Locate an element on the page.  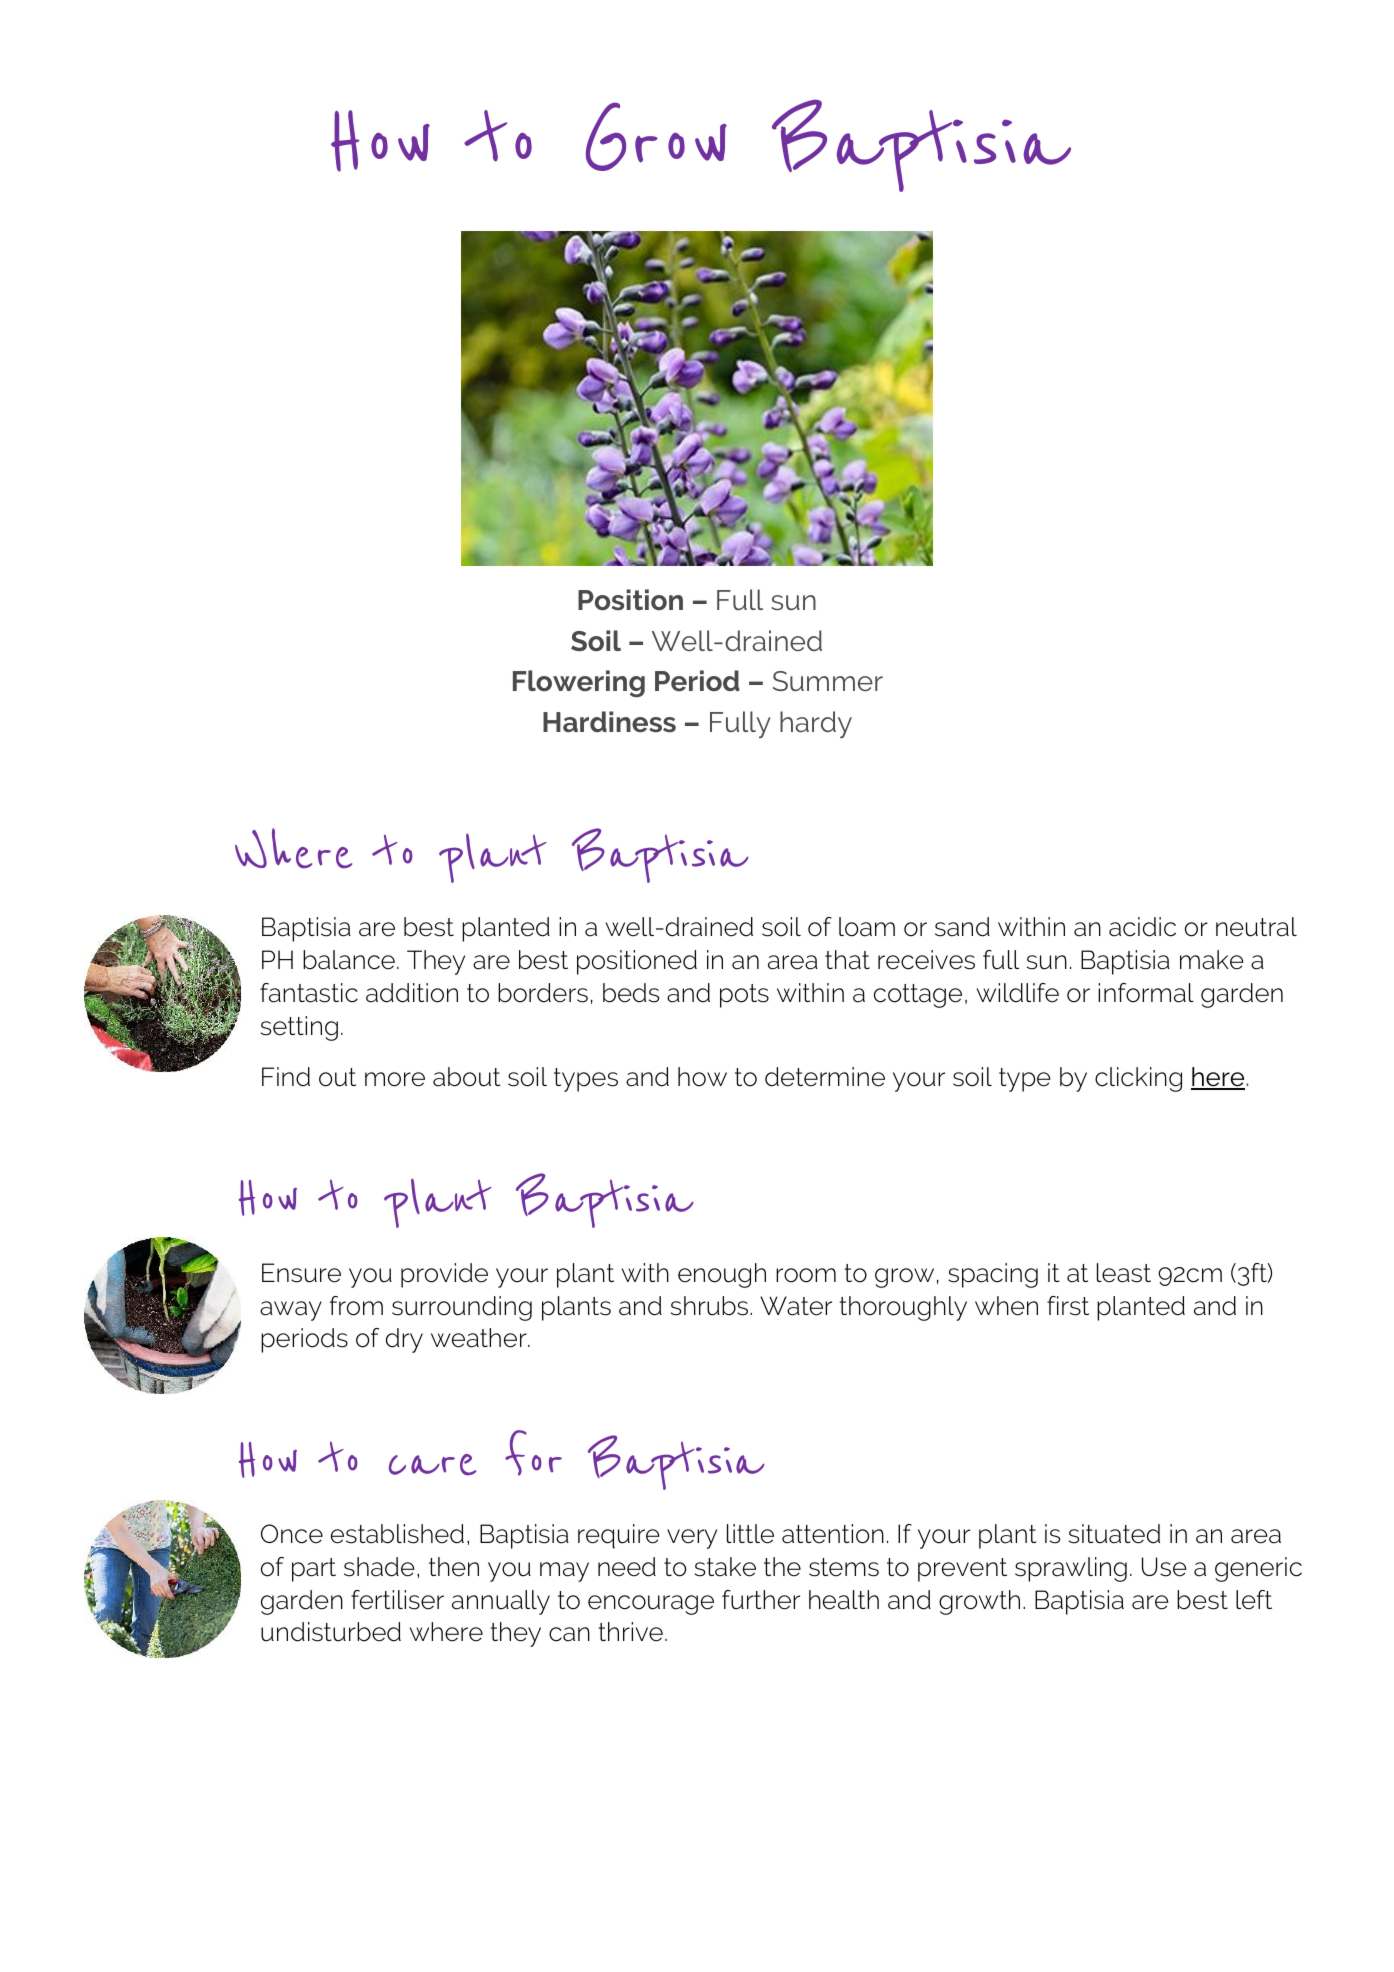
Water is located at coordinates (796, 1306).
